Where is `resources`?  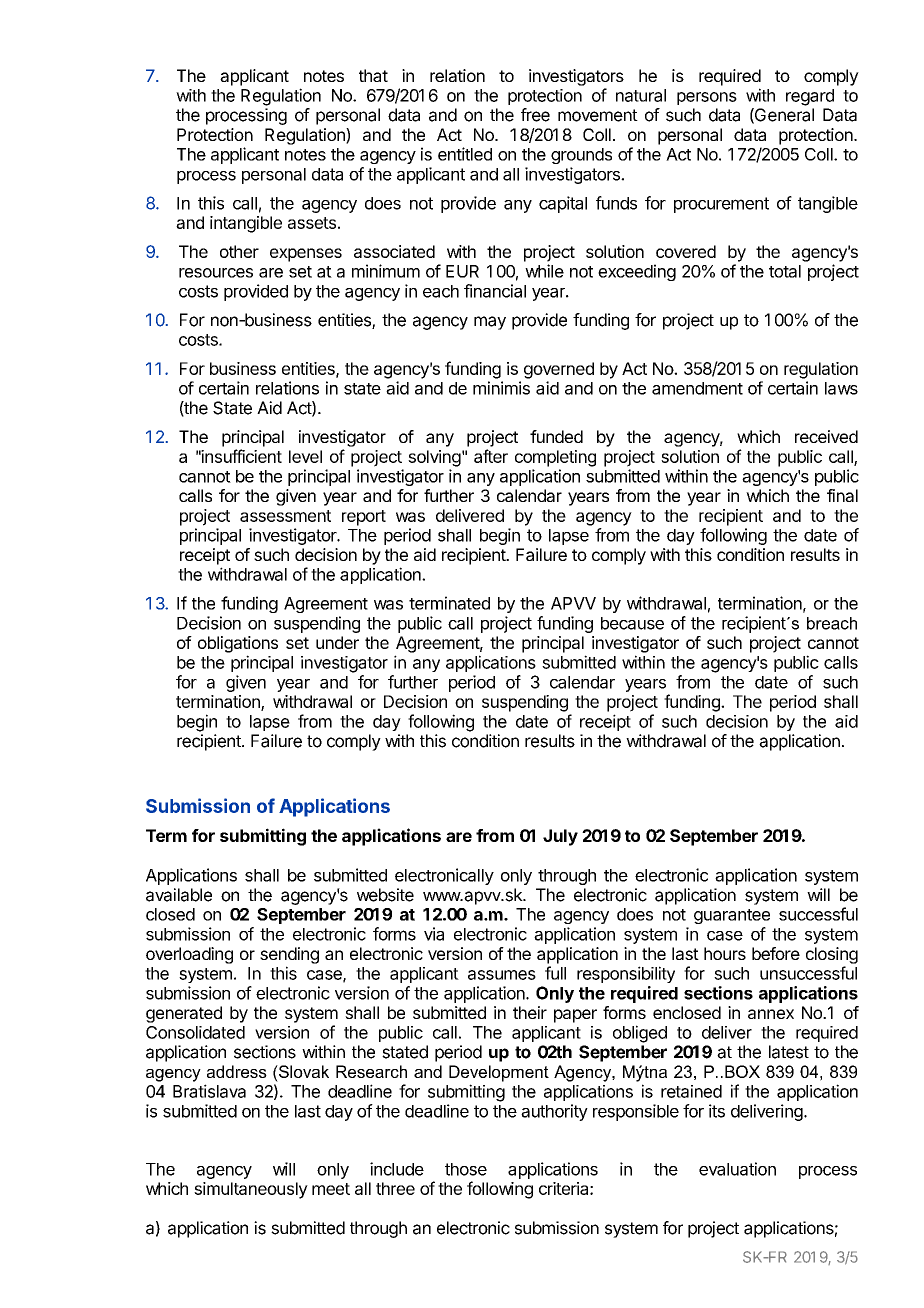 resources is located at coordinates (216, 273).
